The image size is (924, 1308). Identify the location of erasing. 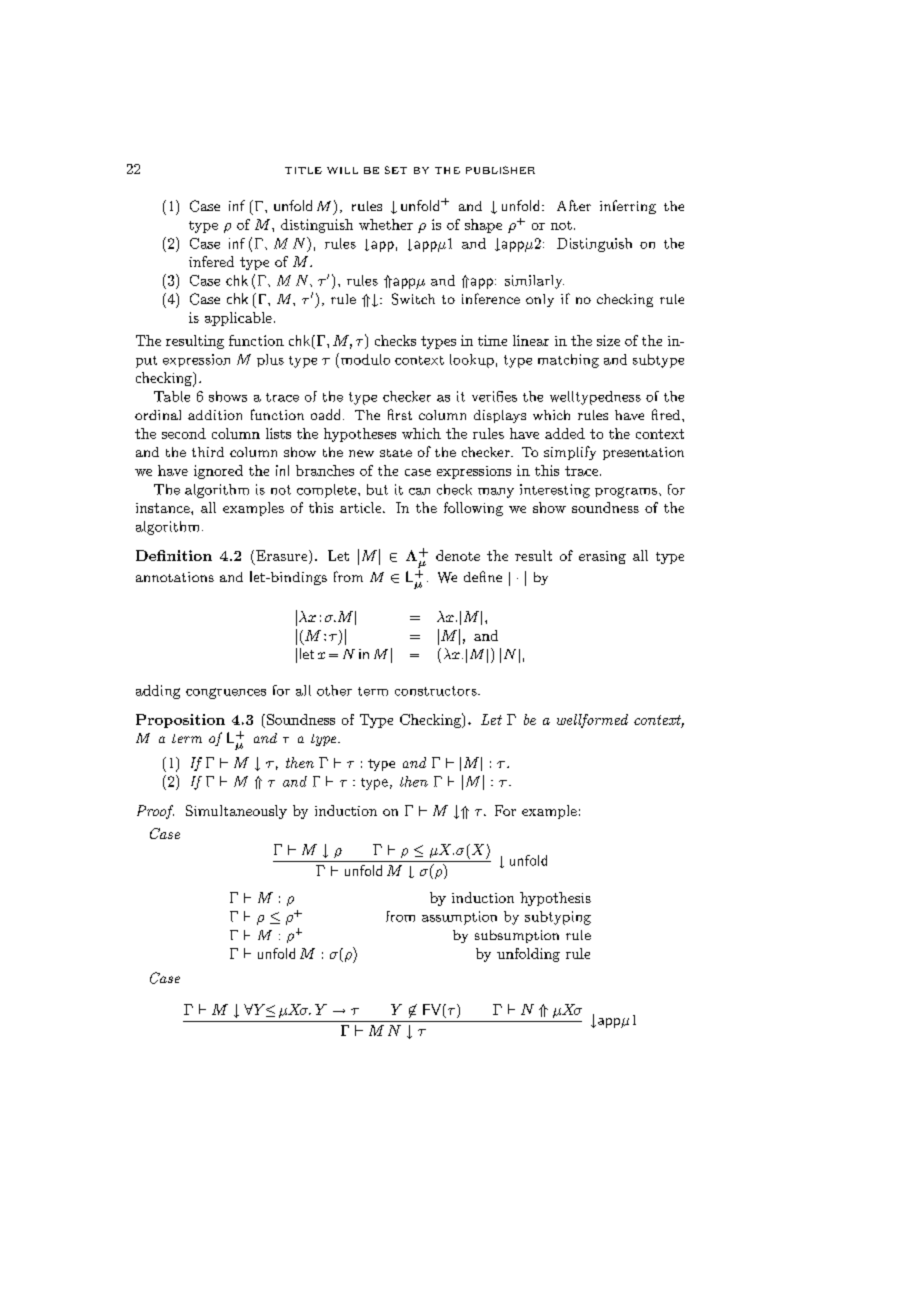
(602, 557).
